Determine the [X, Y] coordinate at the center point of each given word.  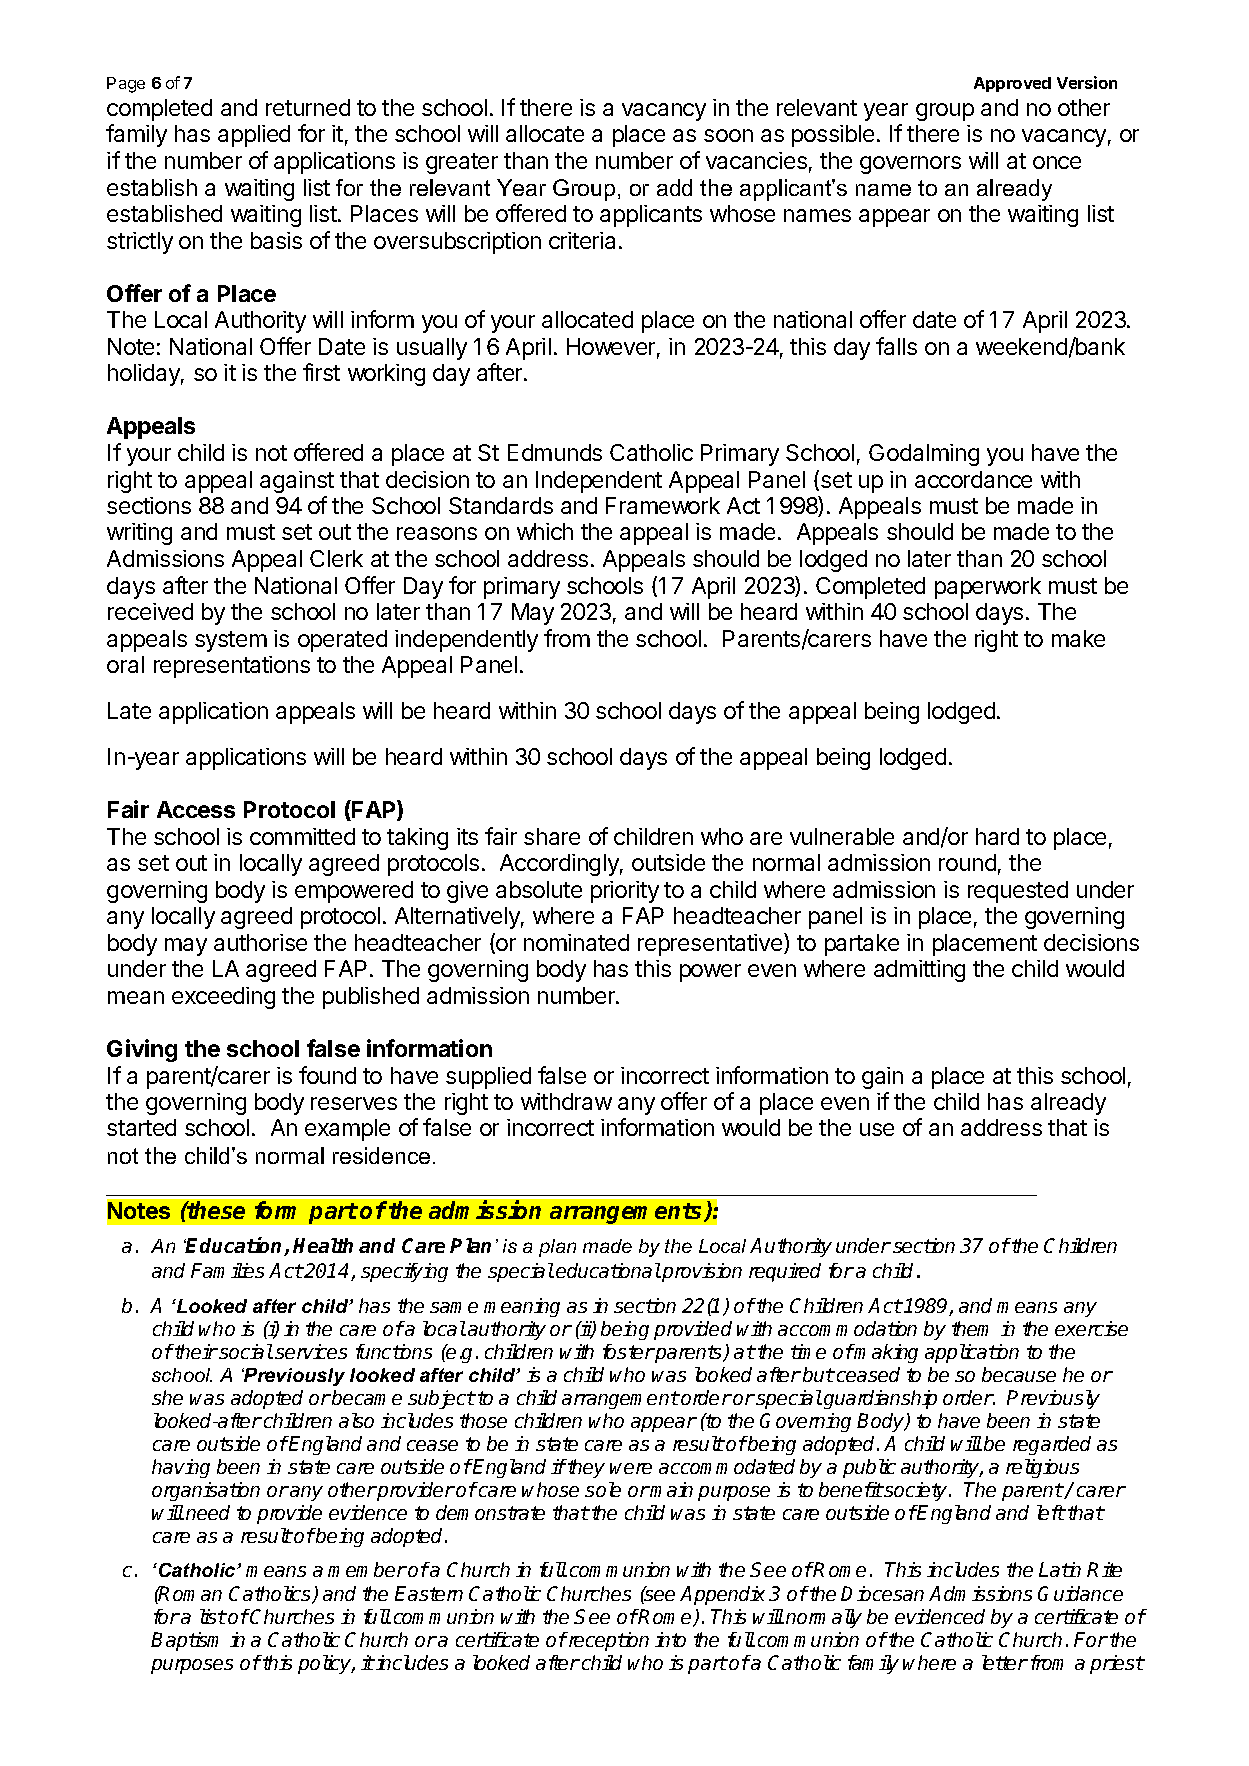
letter [1005, 1662]
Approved [1012, 84]
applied [254, 136]
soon [728, 135]
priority [625, 892]
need [208, 1512]
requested [1018, 892]
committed [302, 836]
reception [607, 1641]
